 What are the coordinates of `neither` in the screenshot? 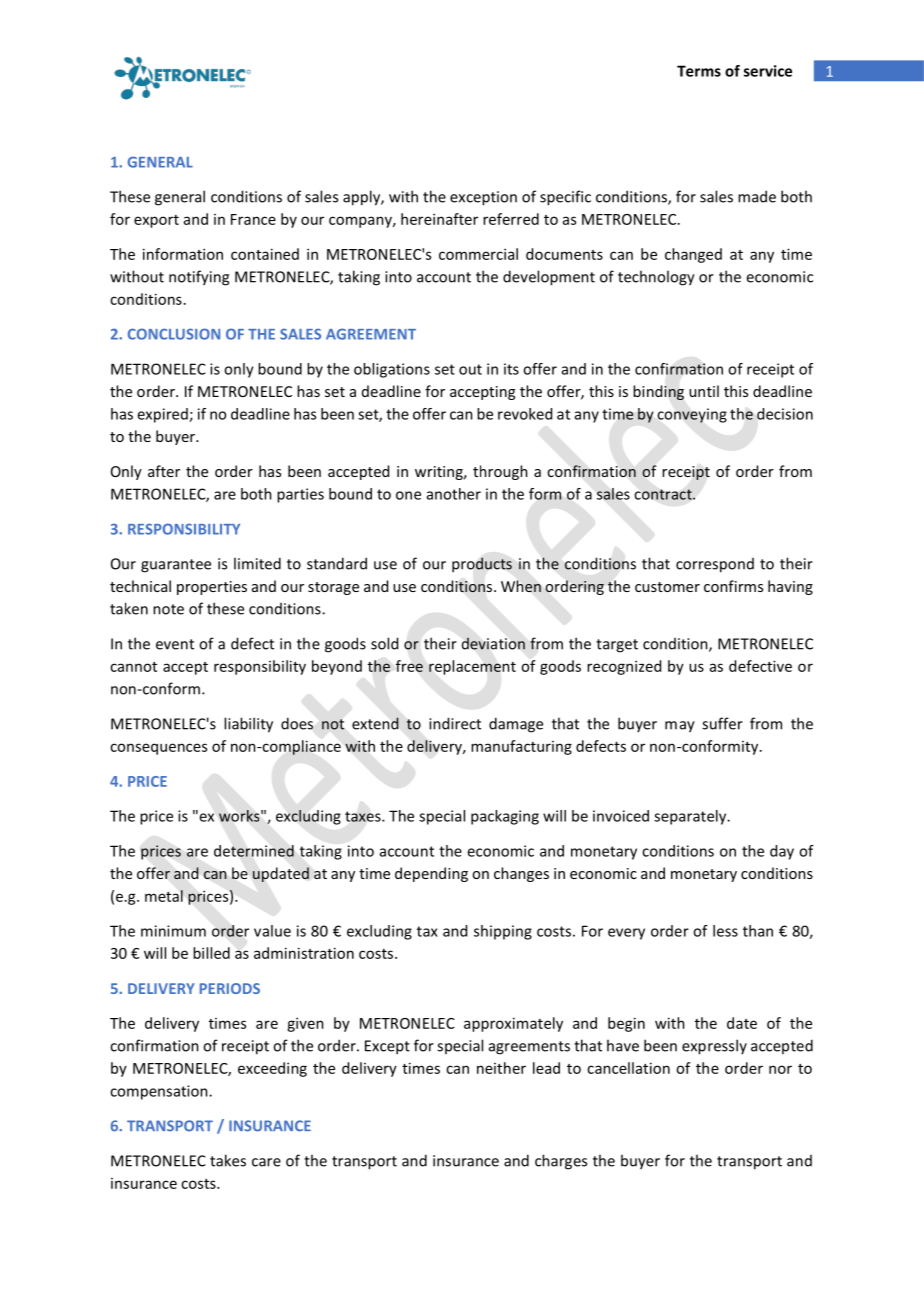 It's located at (501, 1068).
